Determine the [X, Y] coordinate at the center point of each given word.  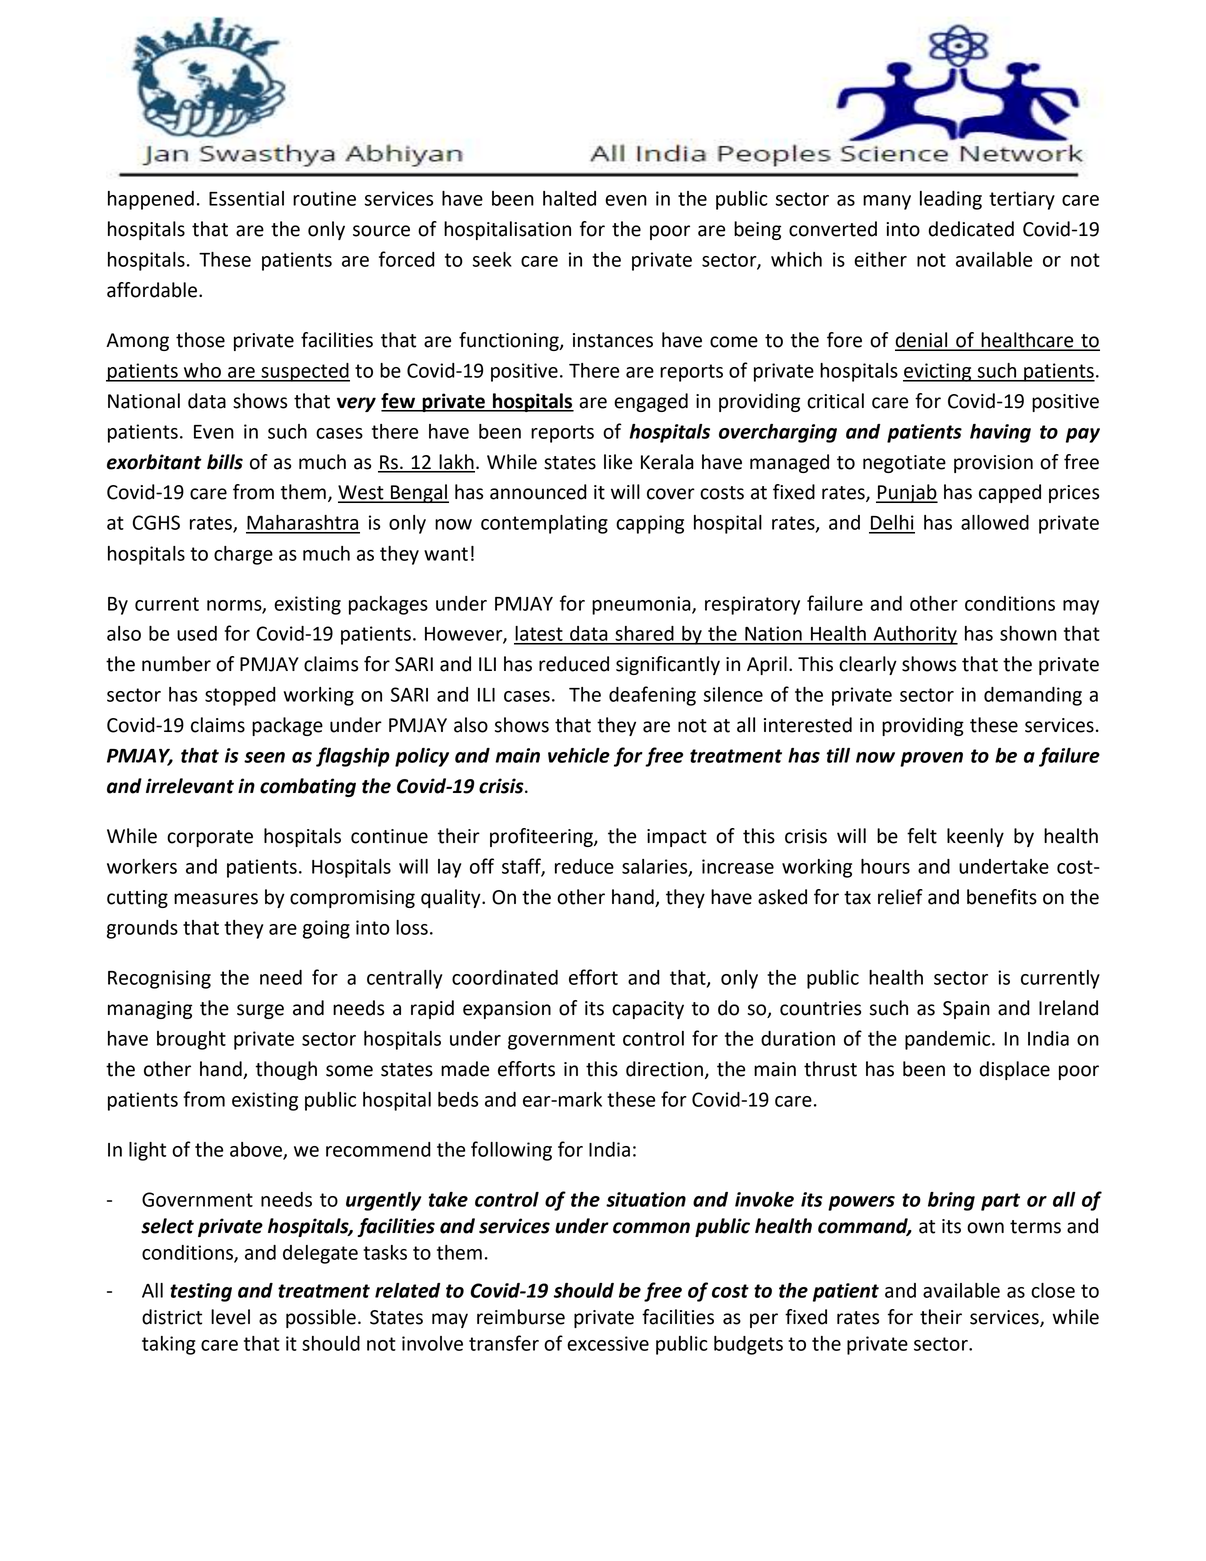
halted [569, 198]
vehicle [579, 755]
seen [264, 757]
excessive [608, 1343]
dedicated [971, 229]
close [1053, 1290]
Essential [246, 198]
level [230, 1317]
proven [931, 759]
